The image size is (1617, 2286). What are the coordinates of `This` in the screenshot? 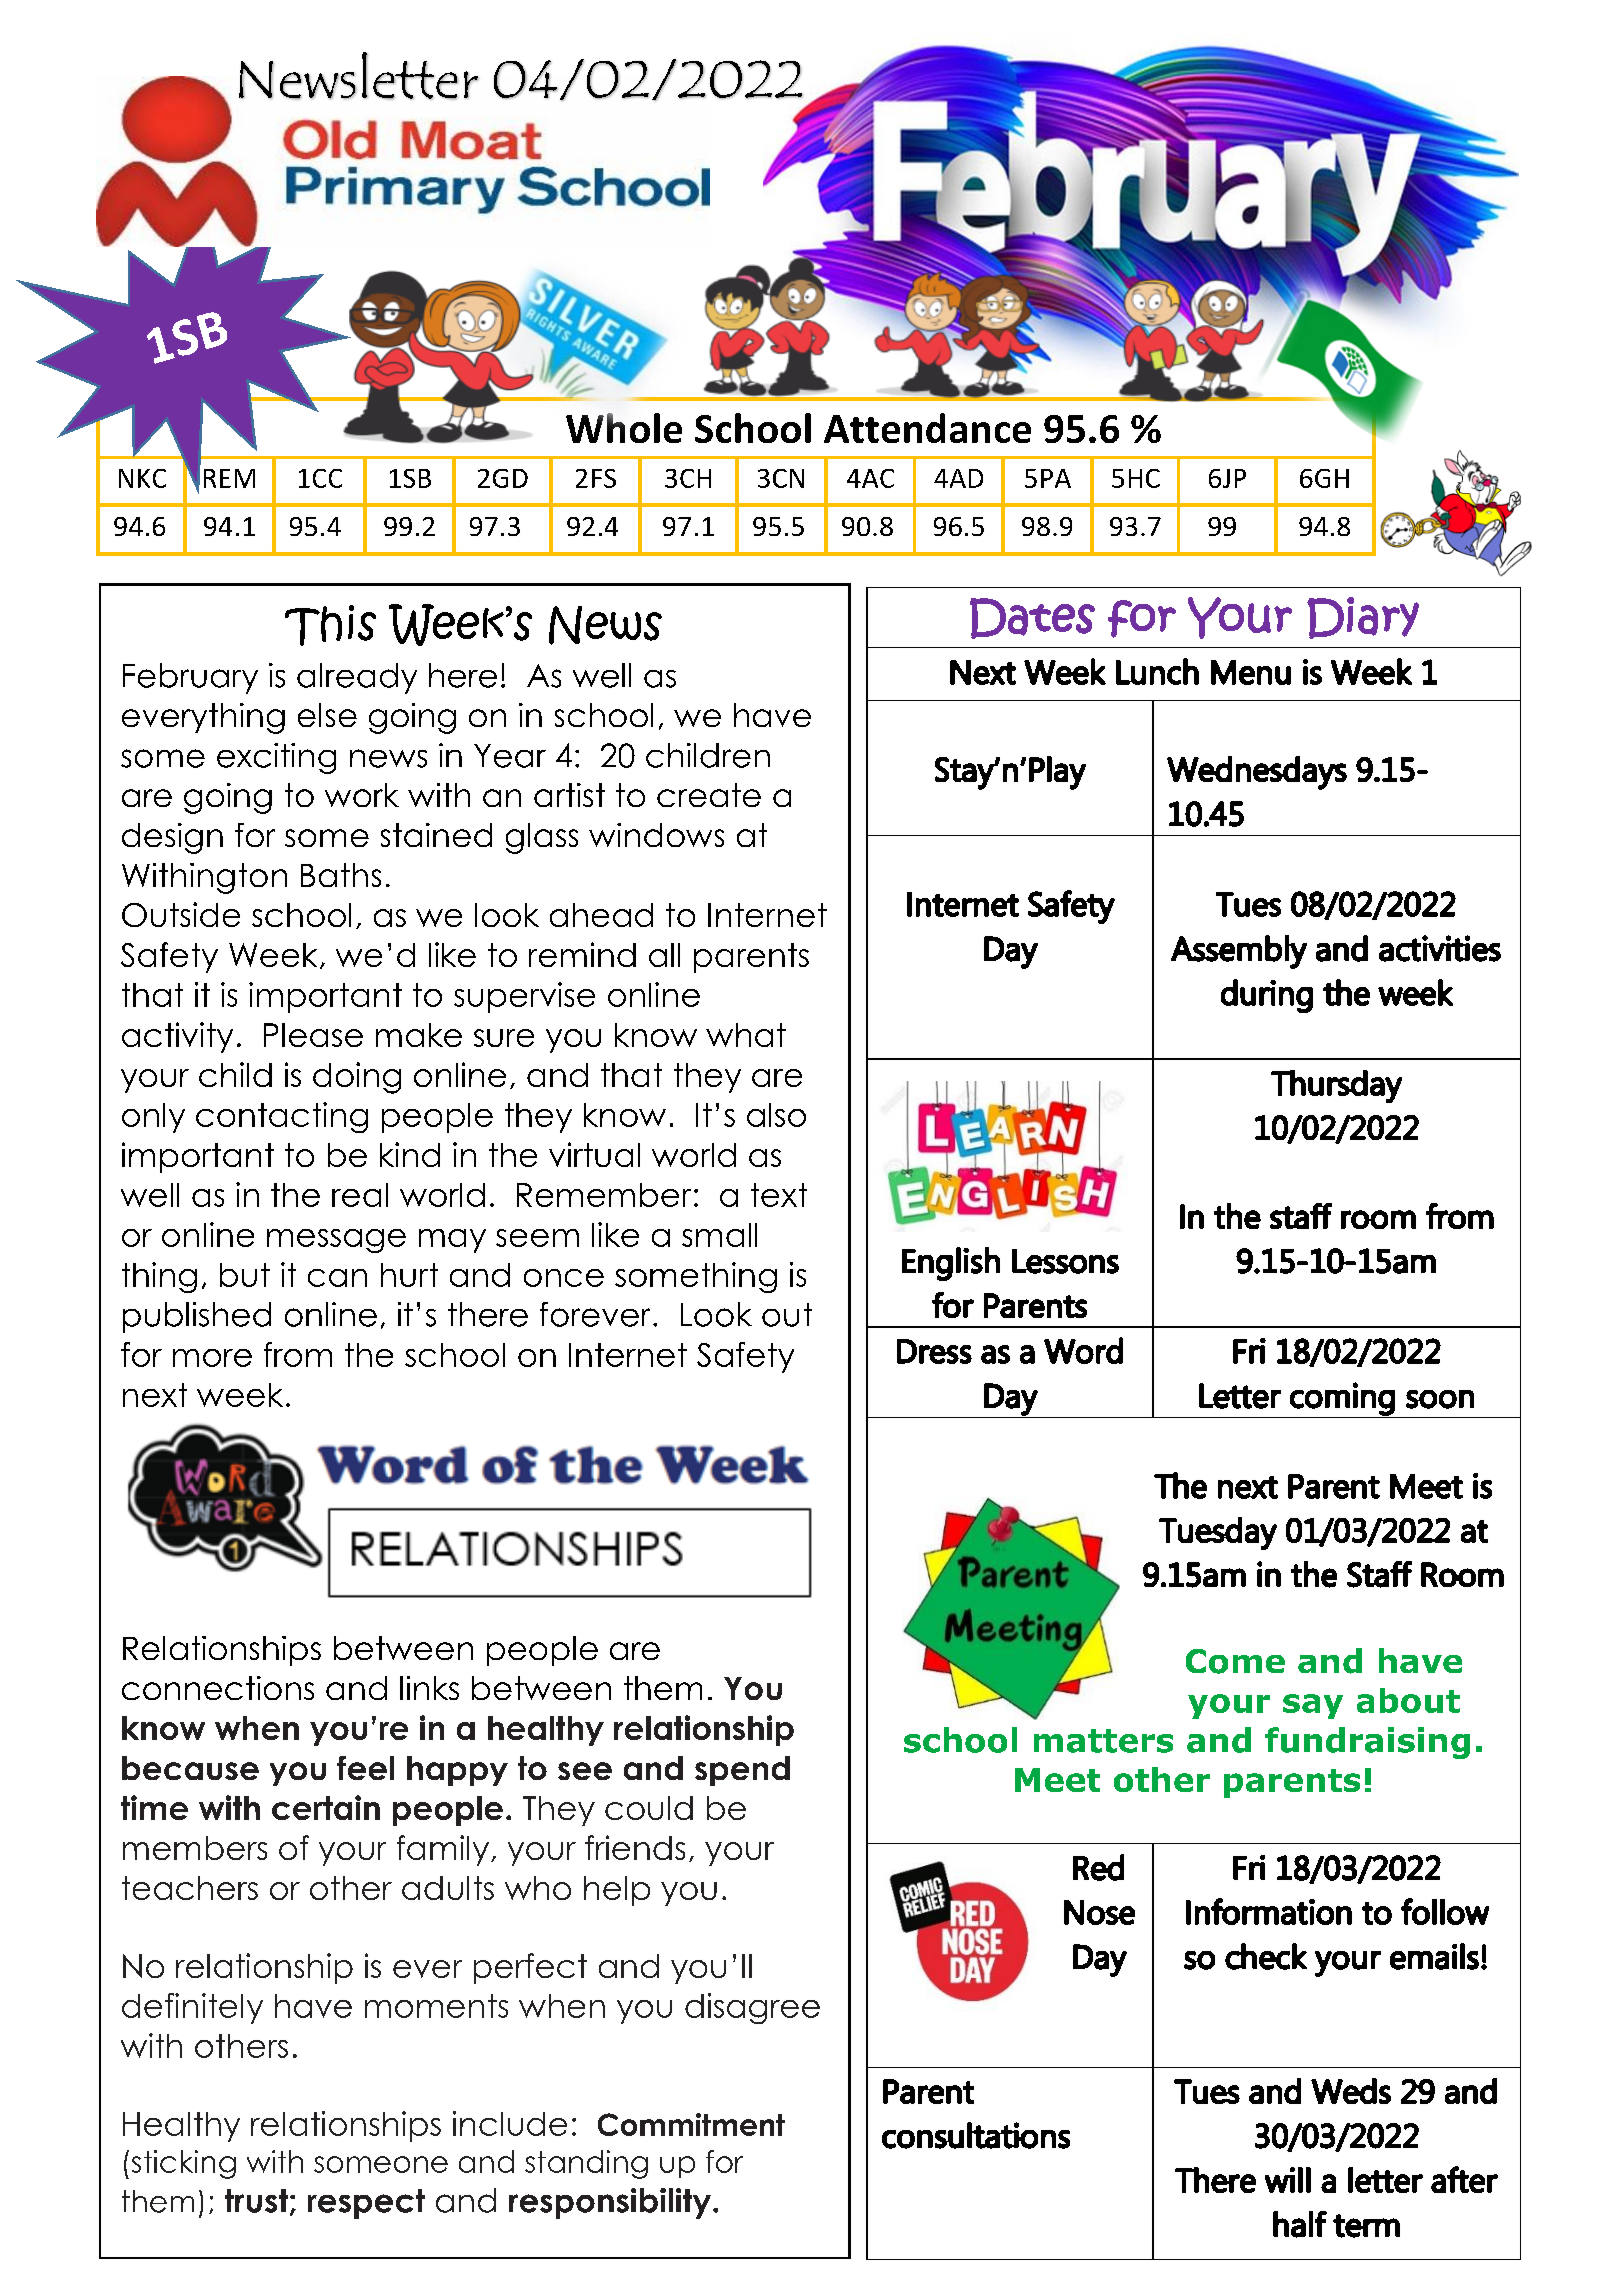 It's located at (330, 625).
